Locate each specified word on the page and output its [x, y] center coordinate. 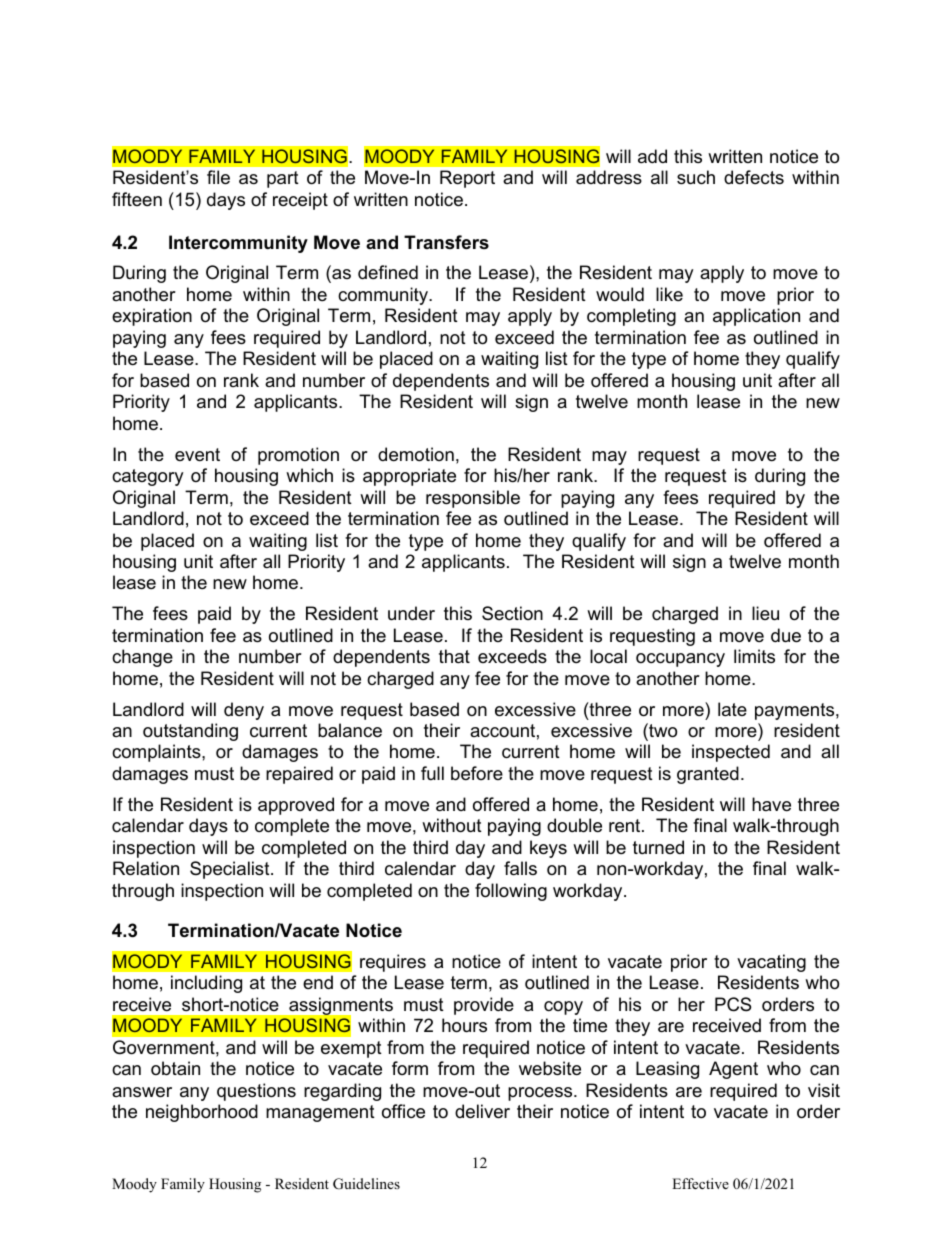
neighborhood [202, 1113]
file [218, 177]
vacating [771, 963]
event [197, 455]
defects [754, 177]
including [206, 984]
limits [754, 656]
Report [467, 179]
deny [244, 711]
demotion [416, 454]
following [511, 892]
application [756, 317]
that [454, 656]
